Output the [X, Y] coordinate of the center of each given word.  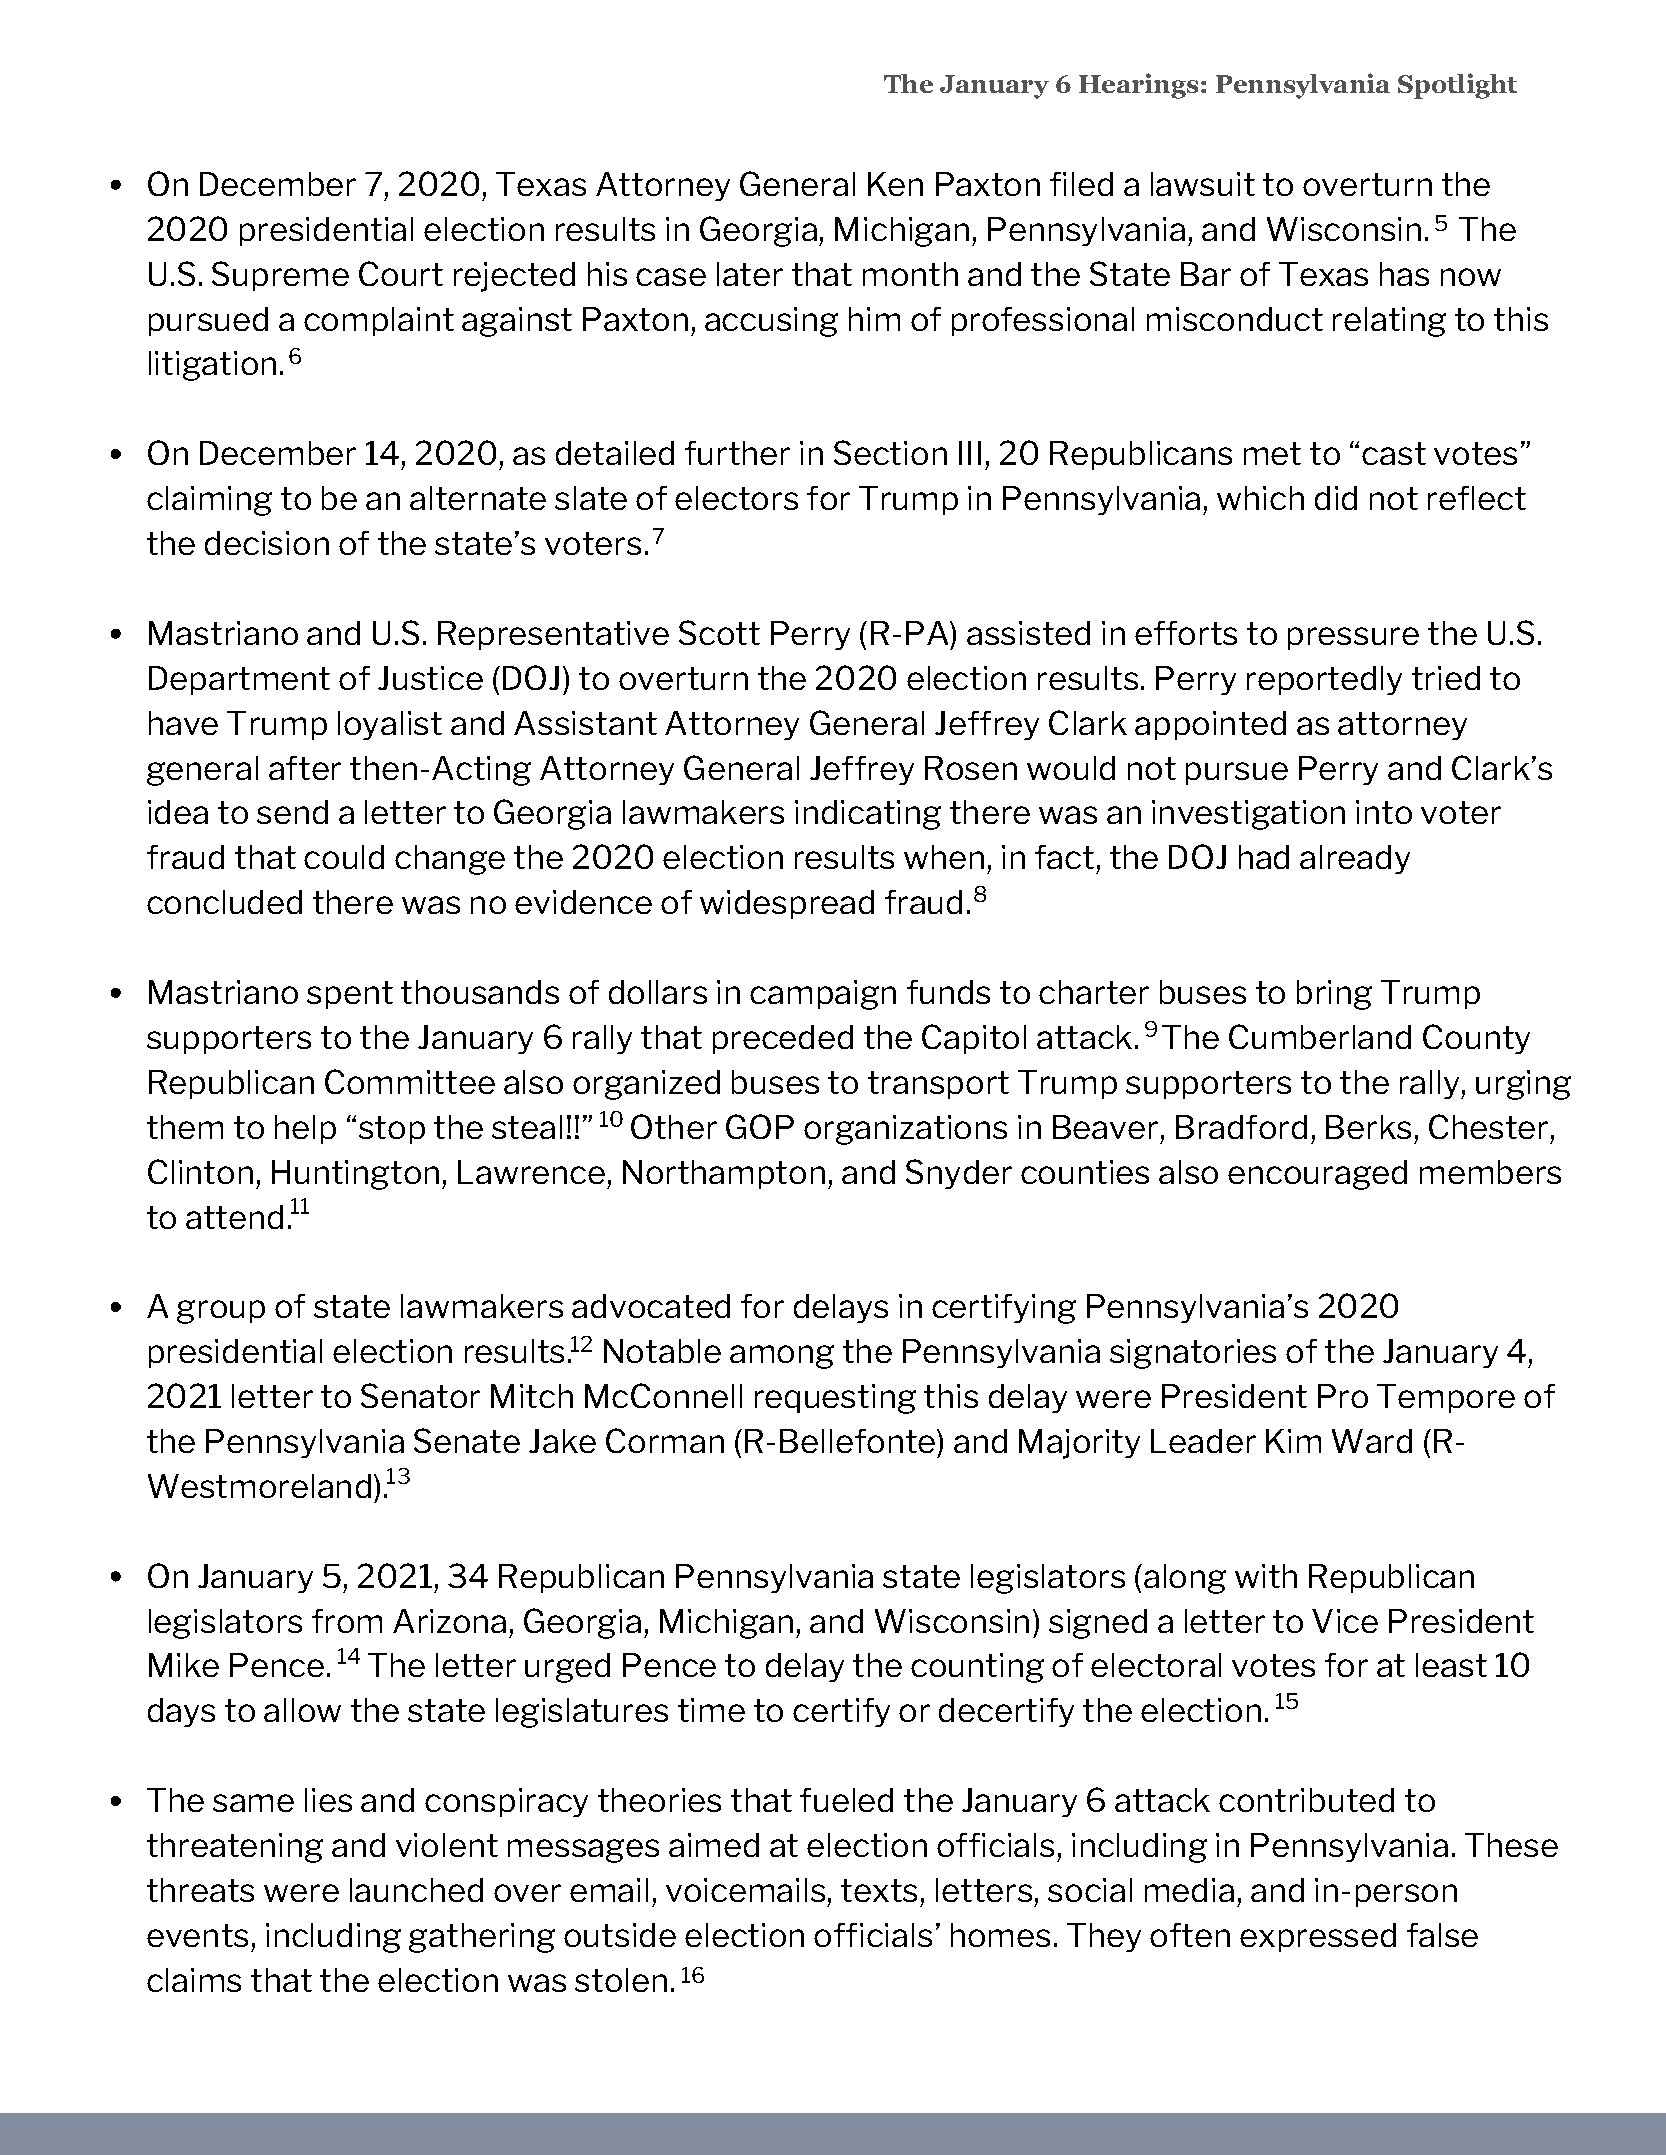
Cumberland [1320, 1036]
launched [416, 1890]
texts [879, 1890]
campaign [823, 995]
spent [350, 995]
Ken [895, 184]
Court [401, 273]
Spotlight [1457, 86]
